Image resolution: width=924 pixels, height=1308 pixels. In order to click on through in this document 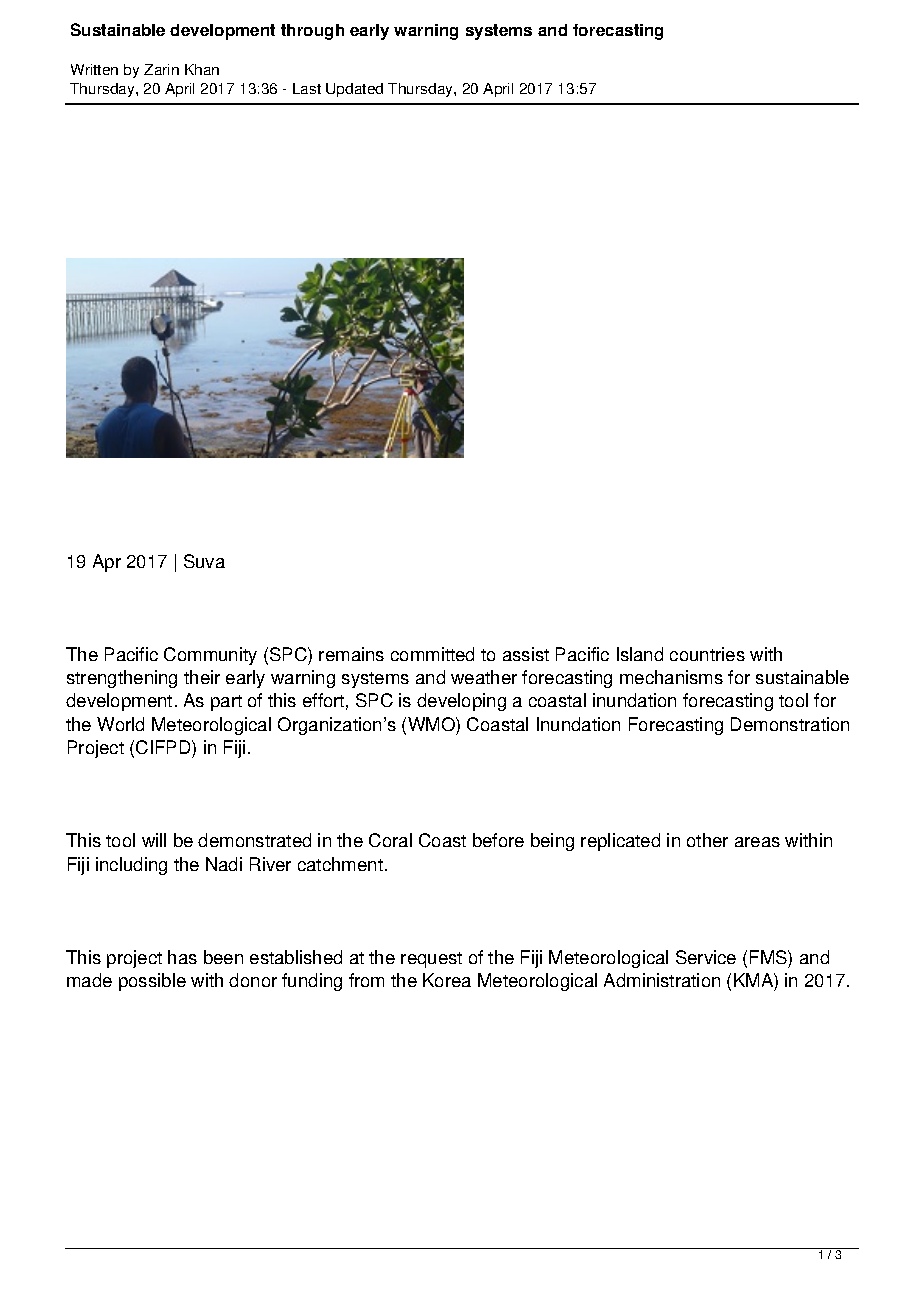, I will do `click(312, 32)`.
